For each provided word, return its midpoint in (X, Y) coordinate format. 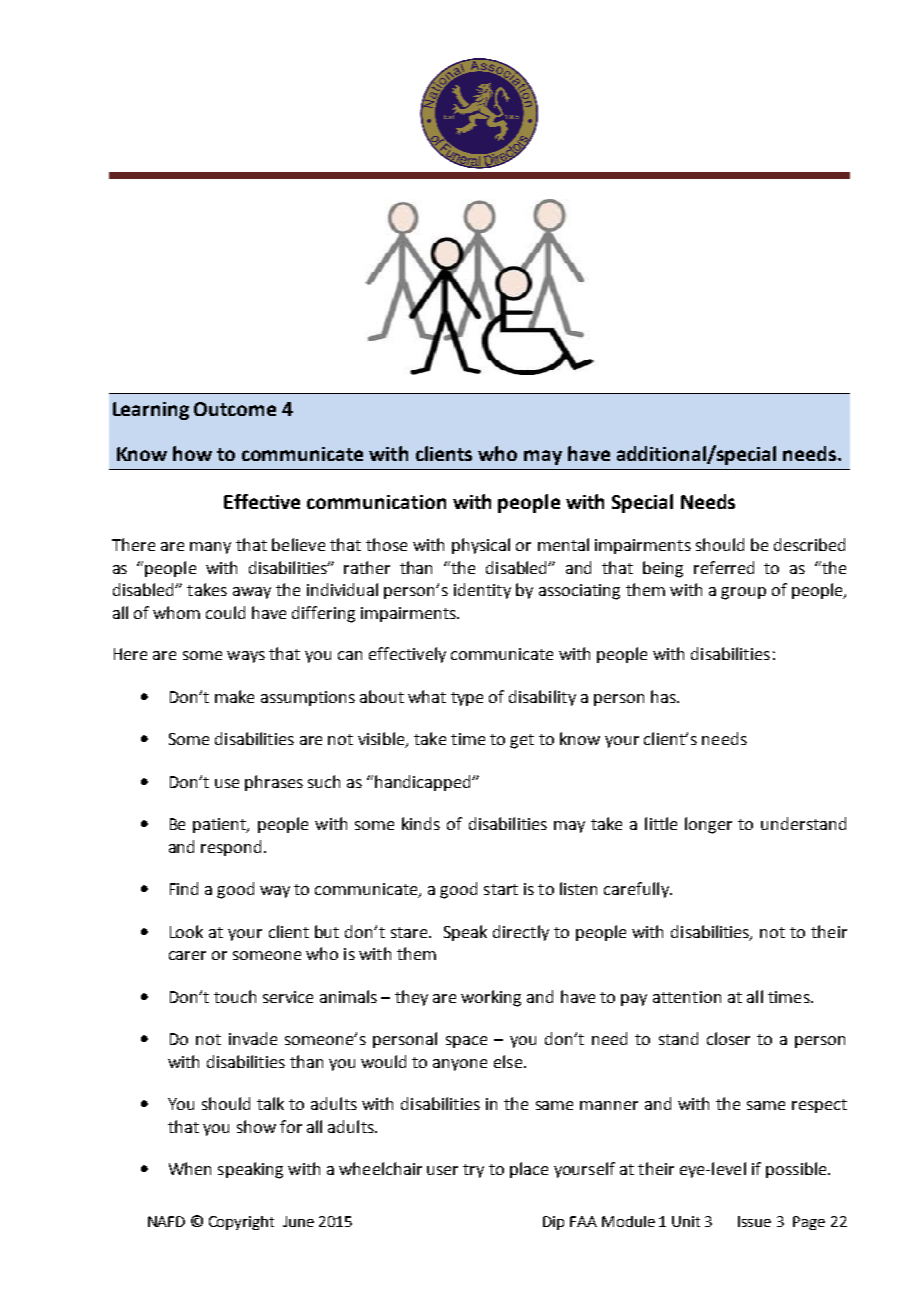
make (234, 696)
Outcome (235, 409)
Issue (754, 1221)
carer (187, 955)
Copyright (241, 1223)
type (467, 699)
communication (376, 502)
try (473, 1171)
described (809, 544)
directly (521, 933)
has (664, 696)
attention (687, 997)
